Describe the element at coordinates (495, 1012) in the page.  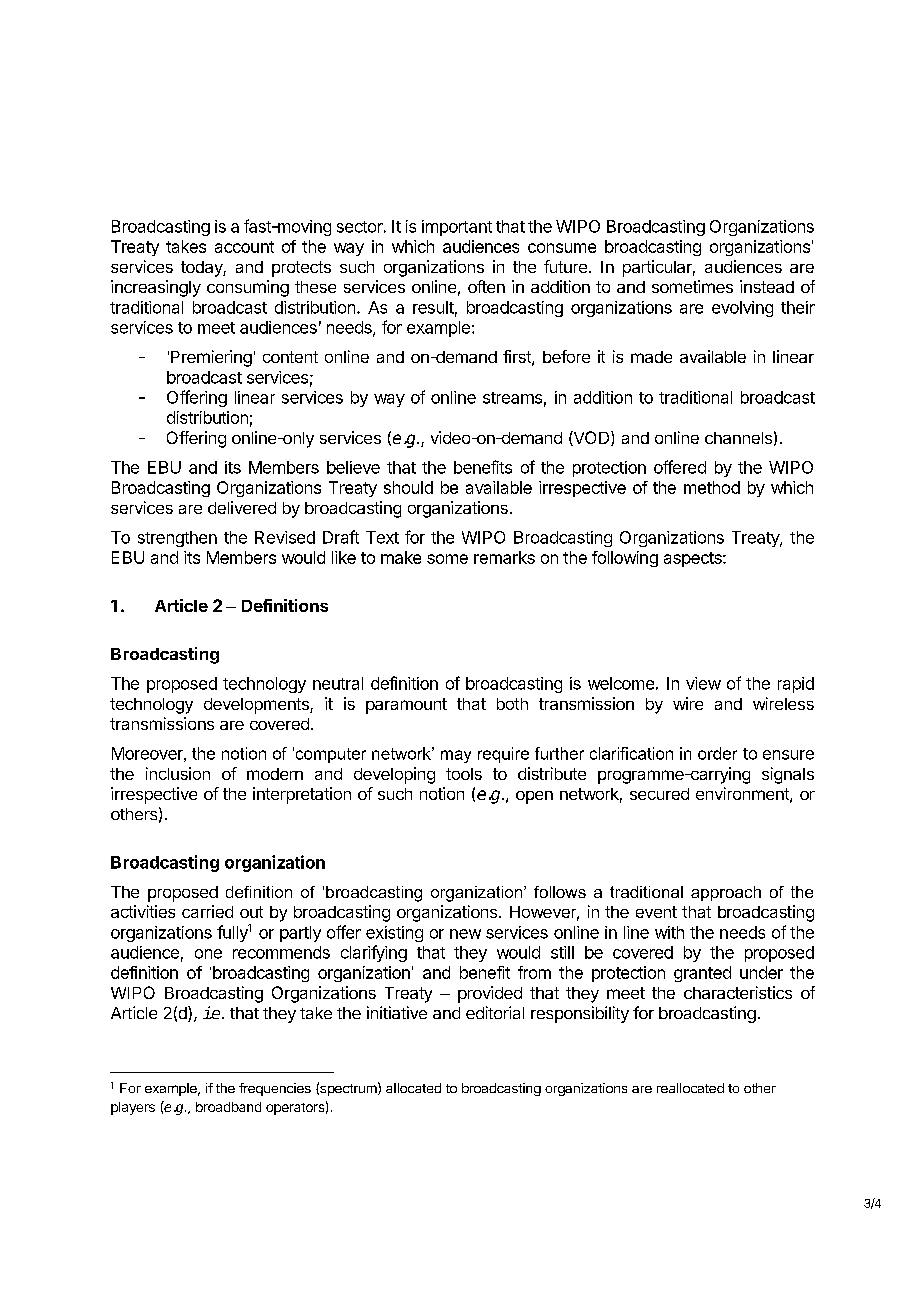
I see `editorial` at that location.
